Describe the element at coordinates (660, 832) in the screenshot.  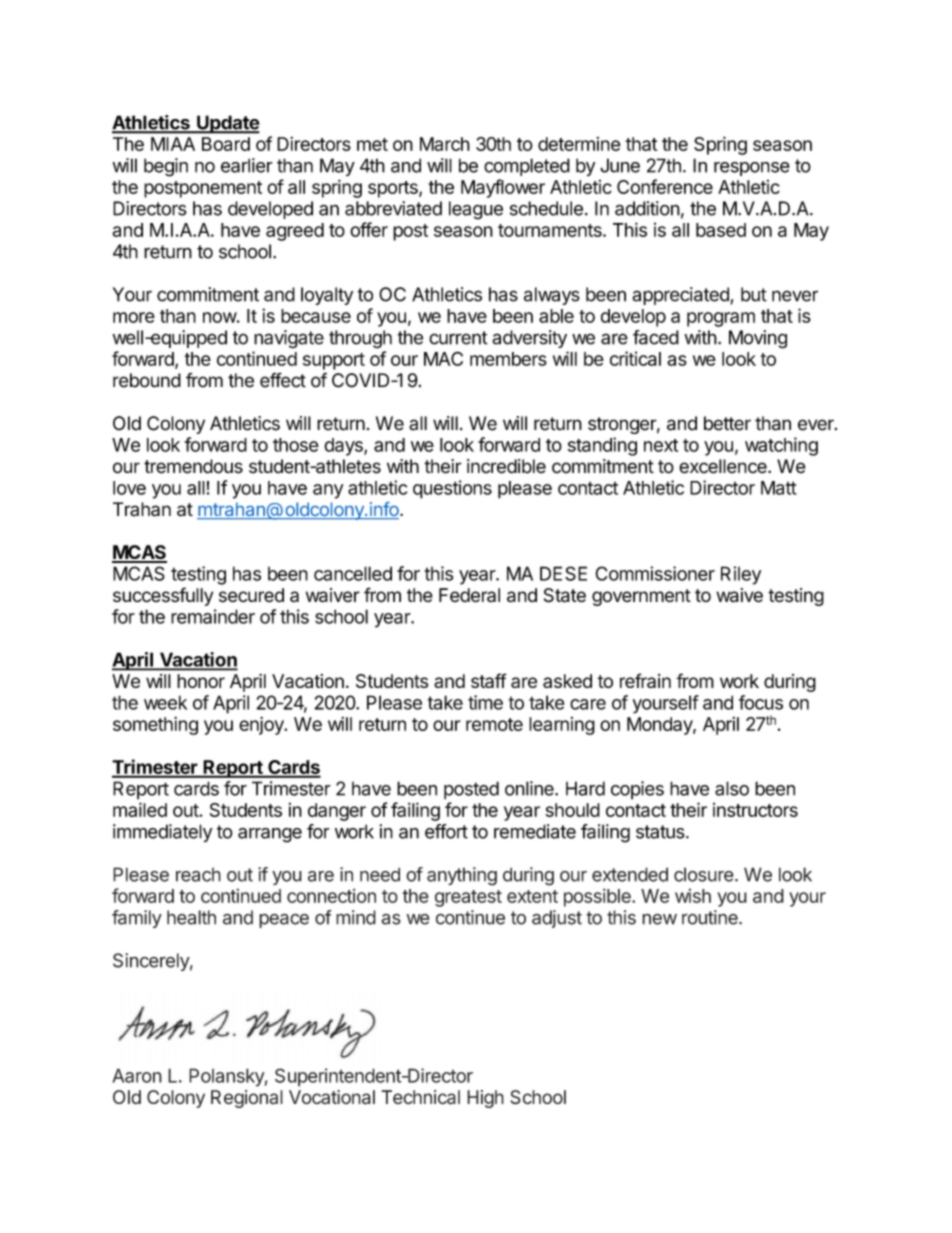
I see `status` at that location.
